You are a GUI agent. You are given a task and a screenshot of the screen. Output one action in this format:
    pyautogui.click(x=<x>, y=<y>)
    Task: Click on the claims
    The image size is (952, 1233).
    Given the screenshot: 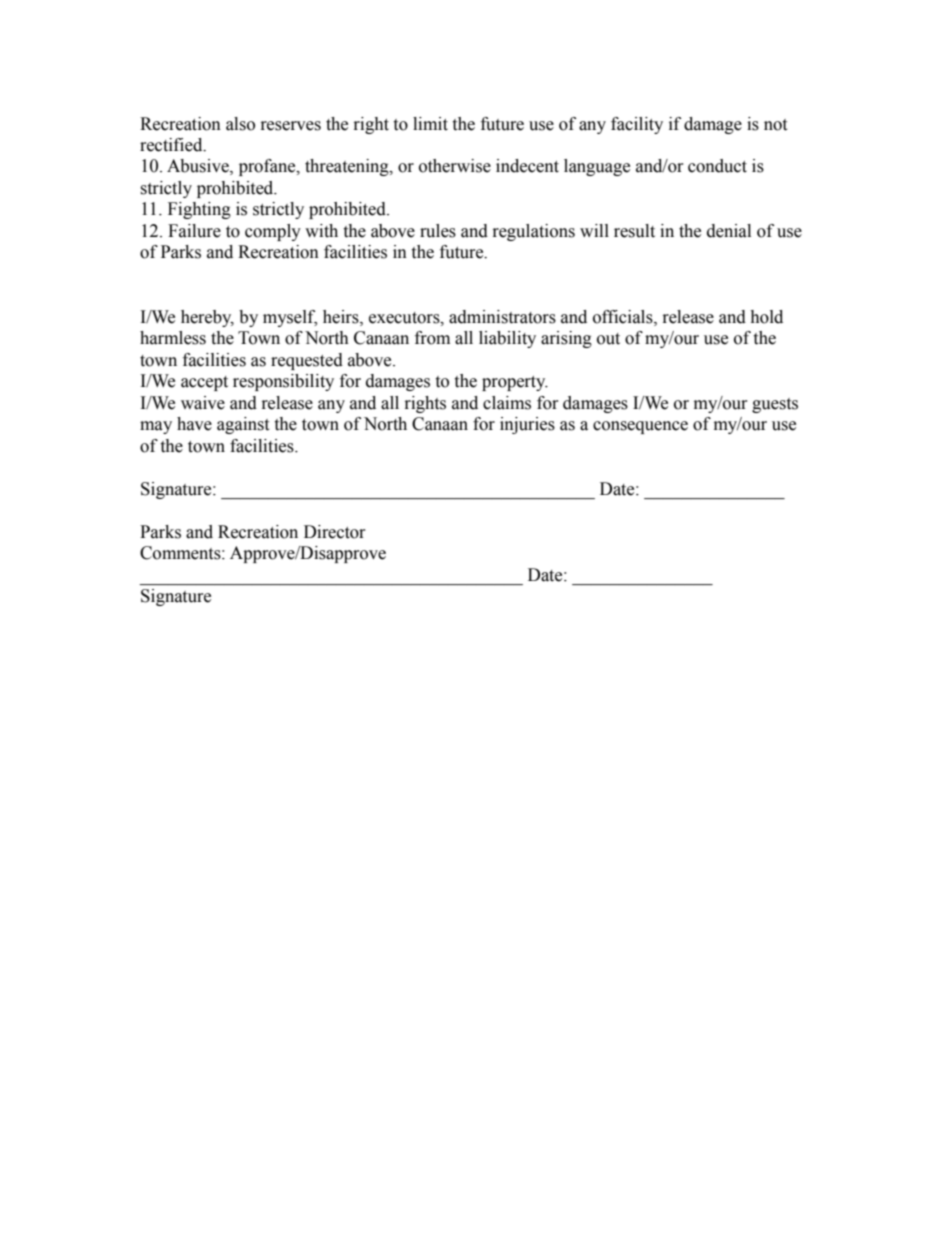 What is the action you would take?
    pyautogui.click(x=507, y=403)
